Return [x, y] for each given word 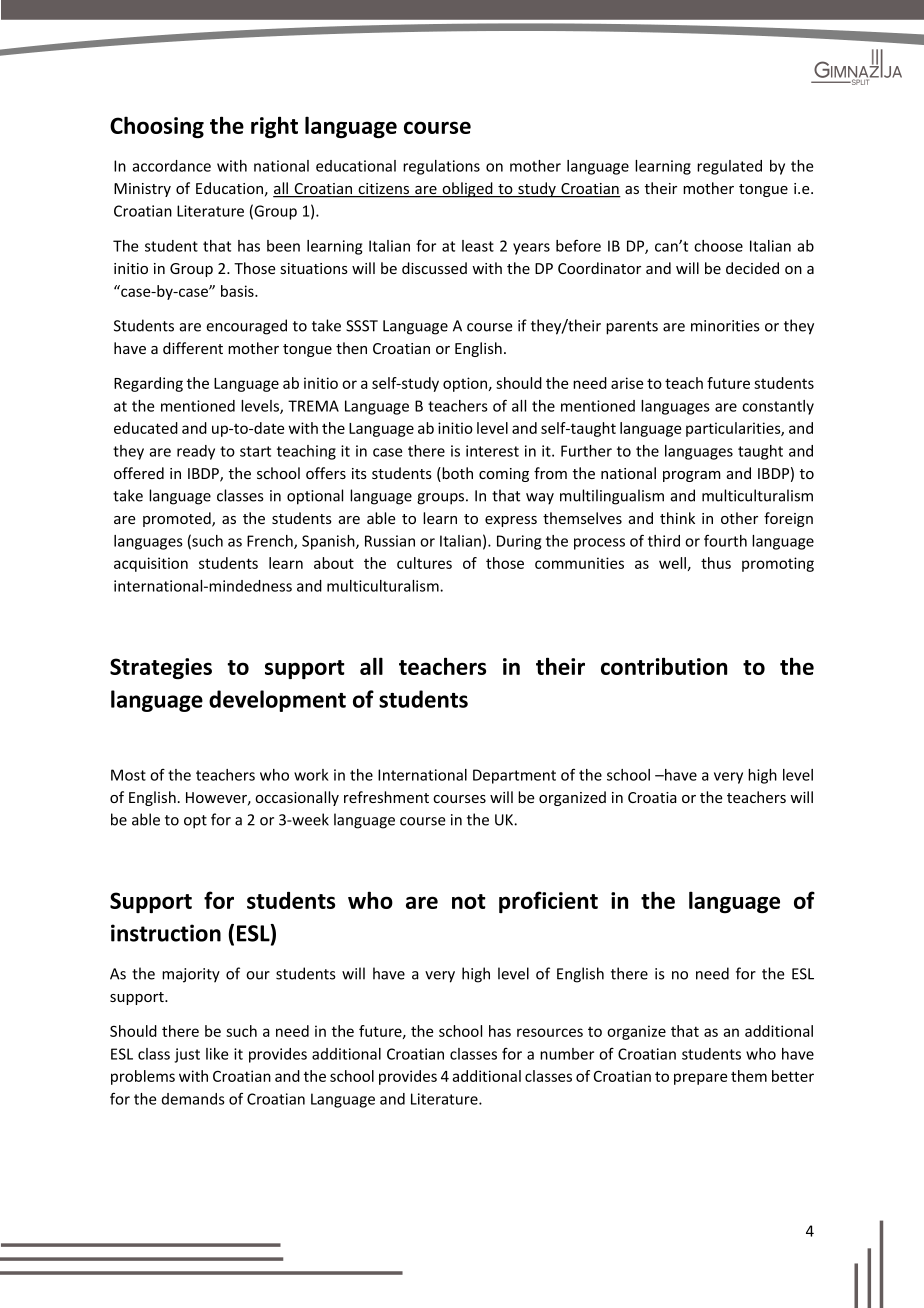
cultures [424, 563]
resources [550, 1032]
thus [716, 563]
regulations [441, 167]
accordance [171, 166]
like [217, 1054]
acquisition [151, 564]
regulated [729, 167]
